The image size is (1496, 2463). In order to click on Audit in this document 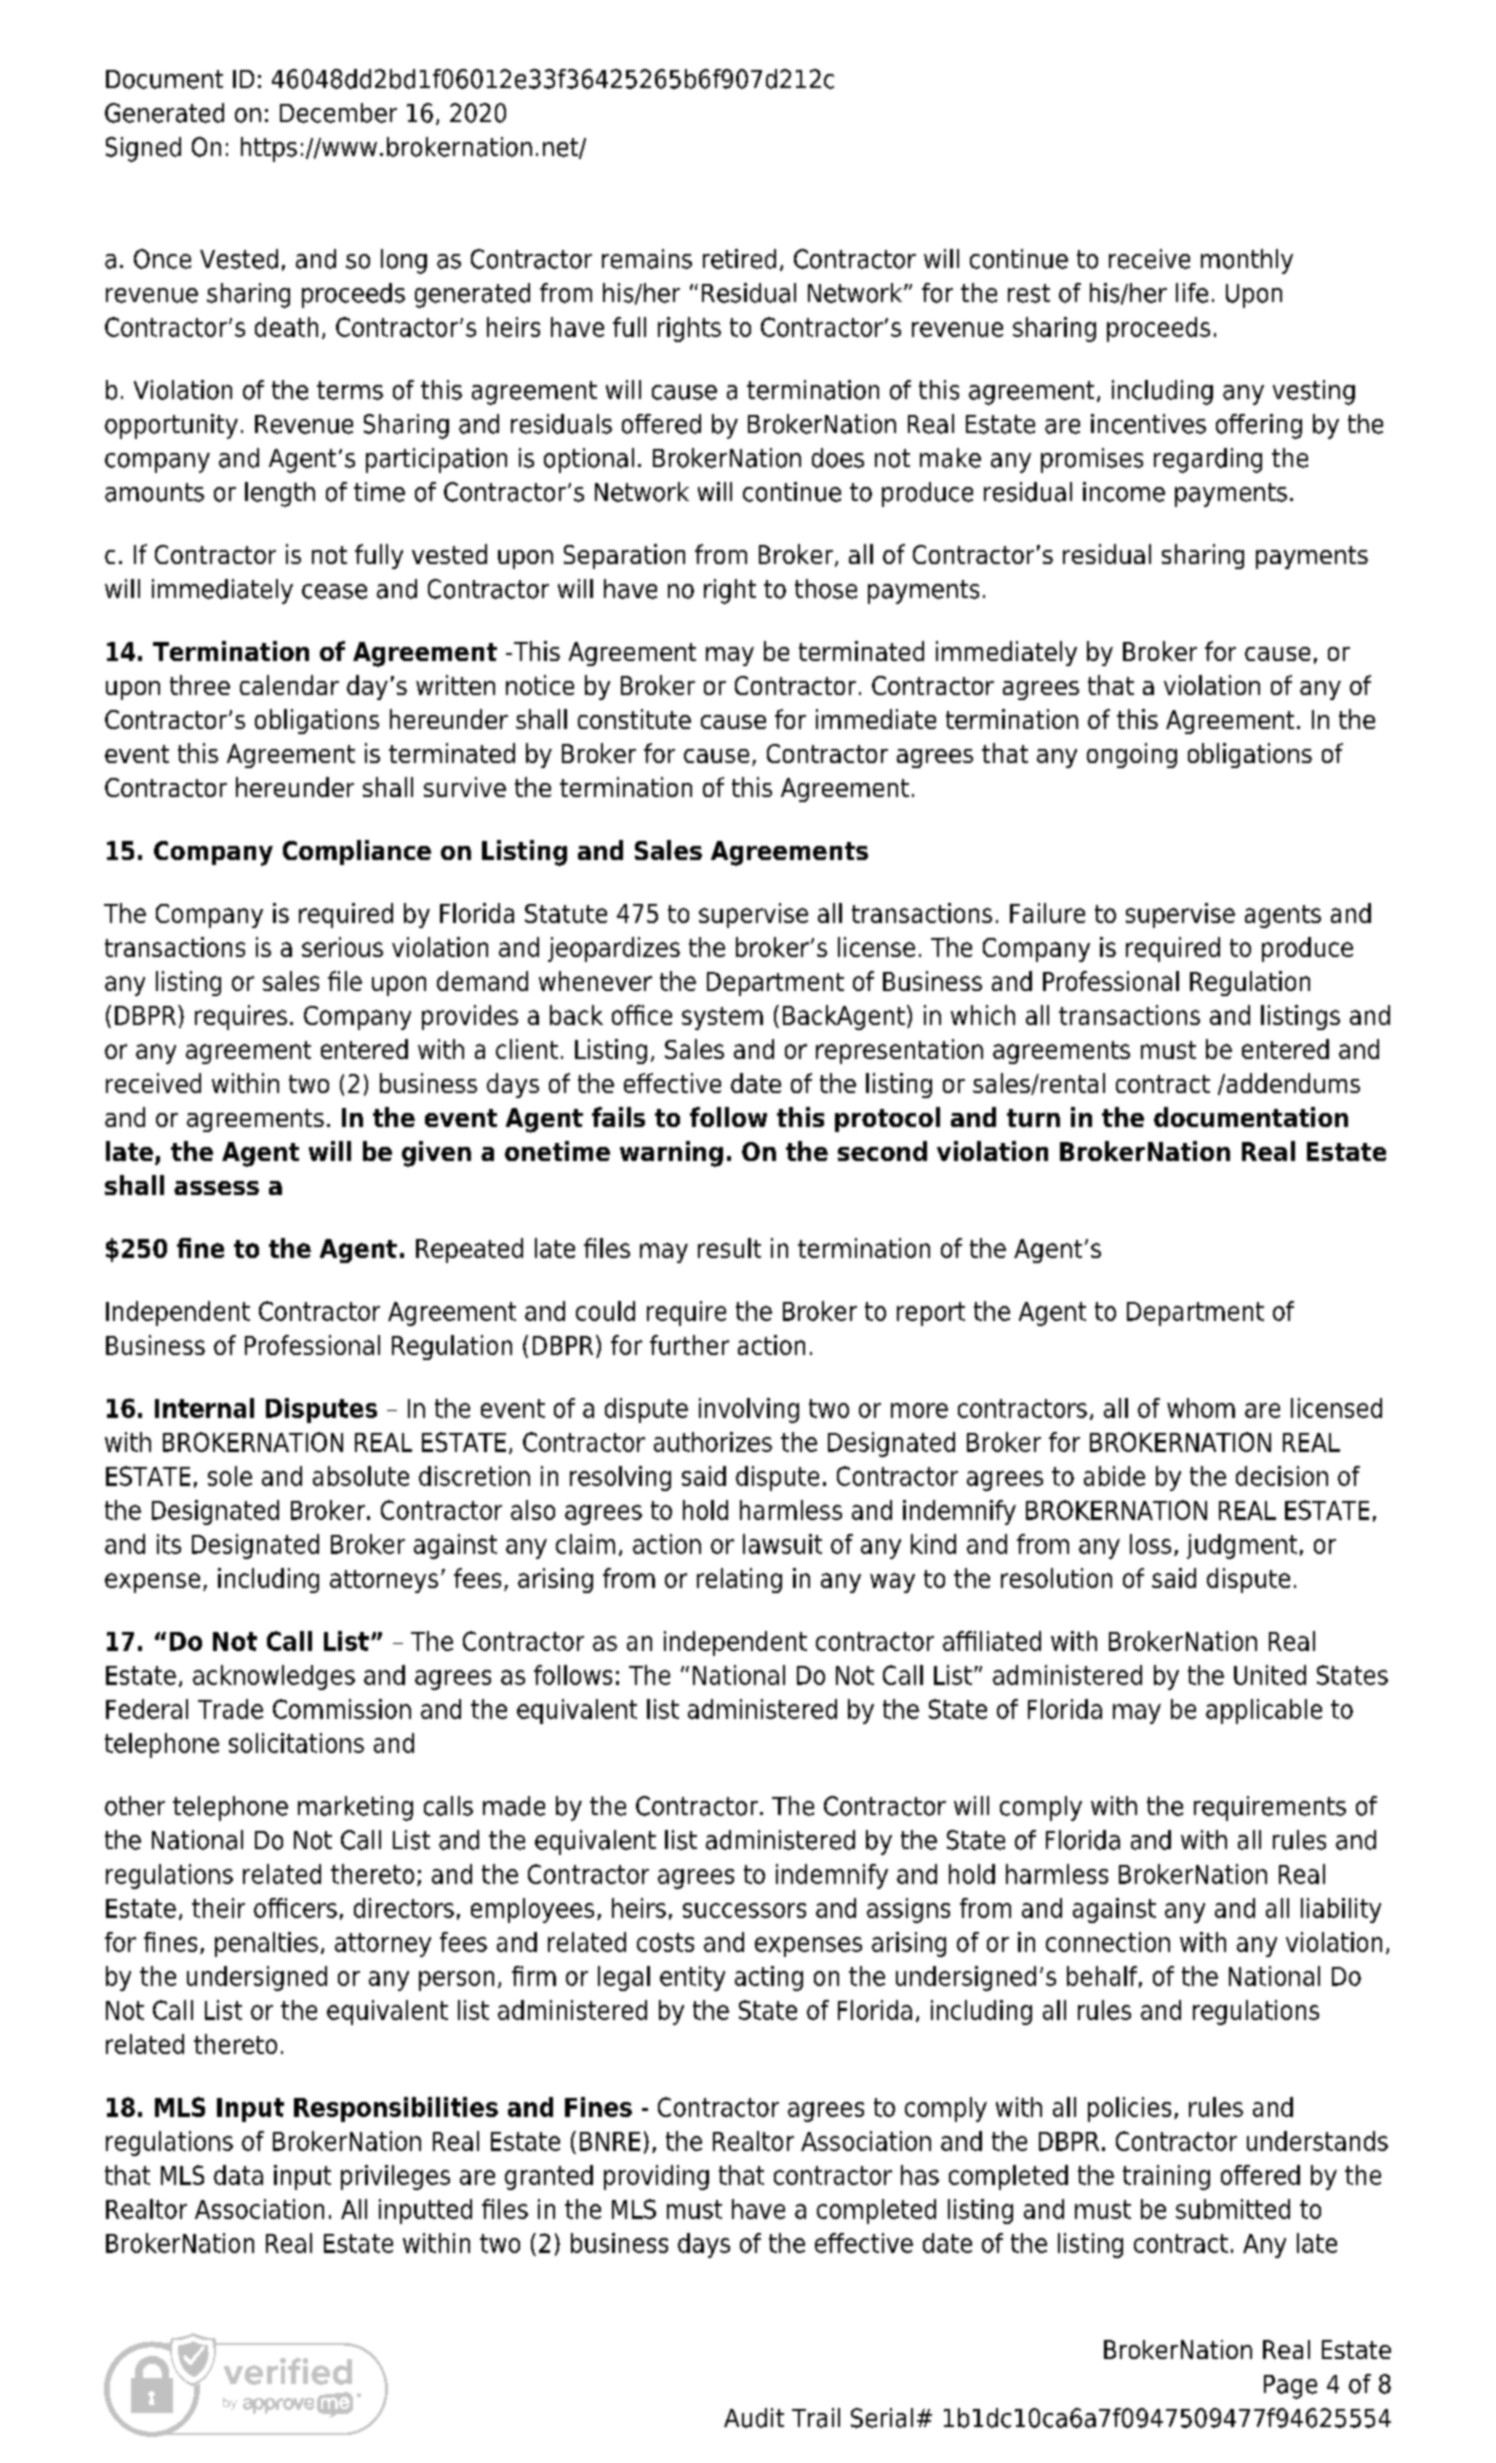, I will do `click(754, 2418)`.
